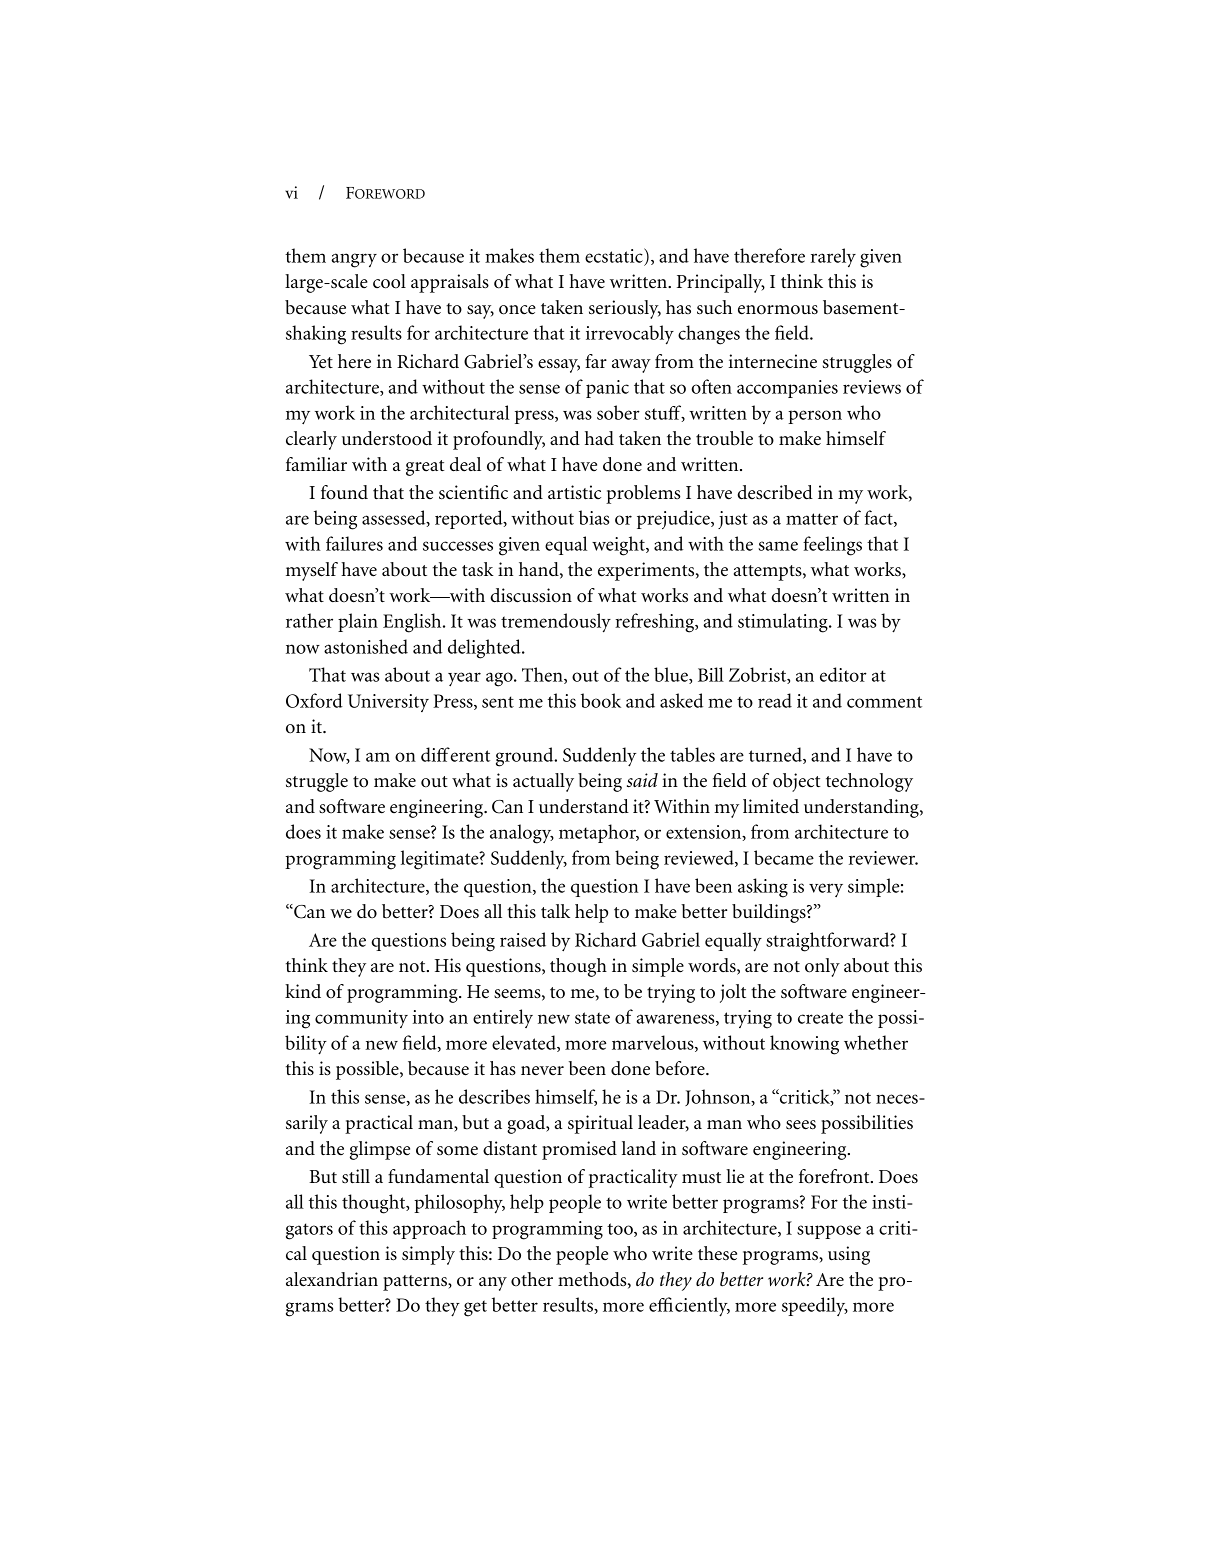  Describe the element at coordinates (532, 1279) in the image. I see `other` at that location.
